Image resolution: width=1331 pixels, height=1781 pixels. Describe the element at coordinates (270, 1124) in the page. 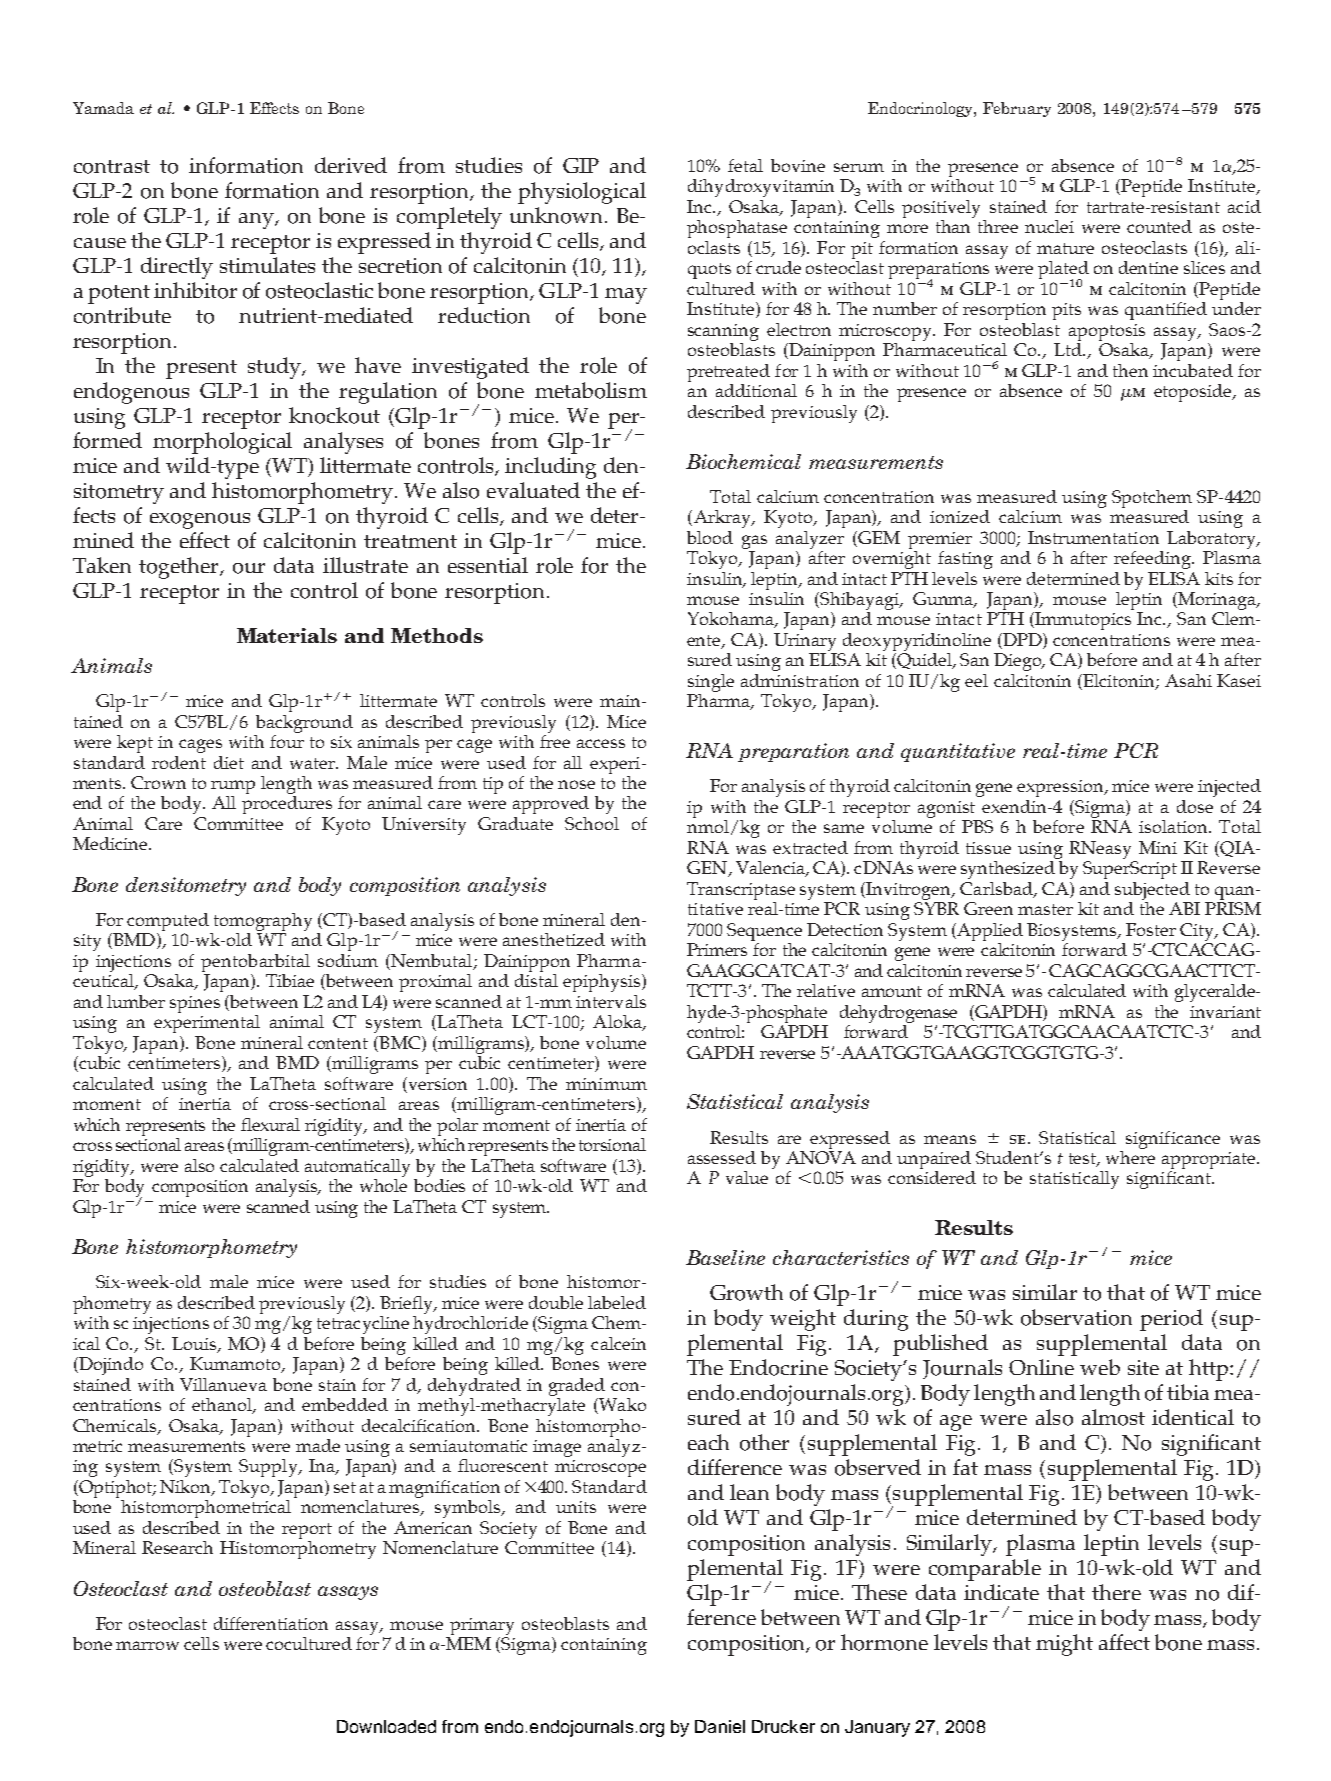

I see `flexural` at that location.
